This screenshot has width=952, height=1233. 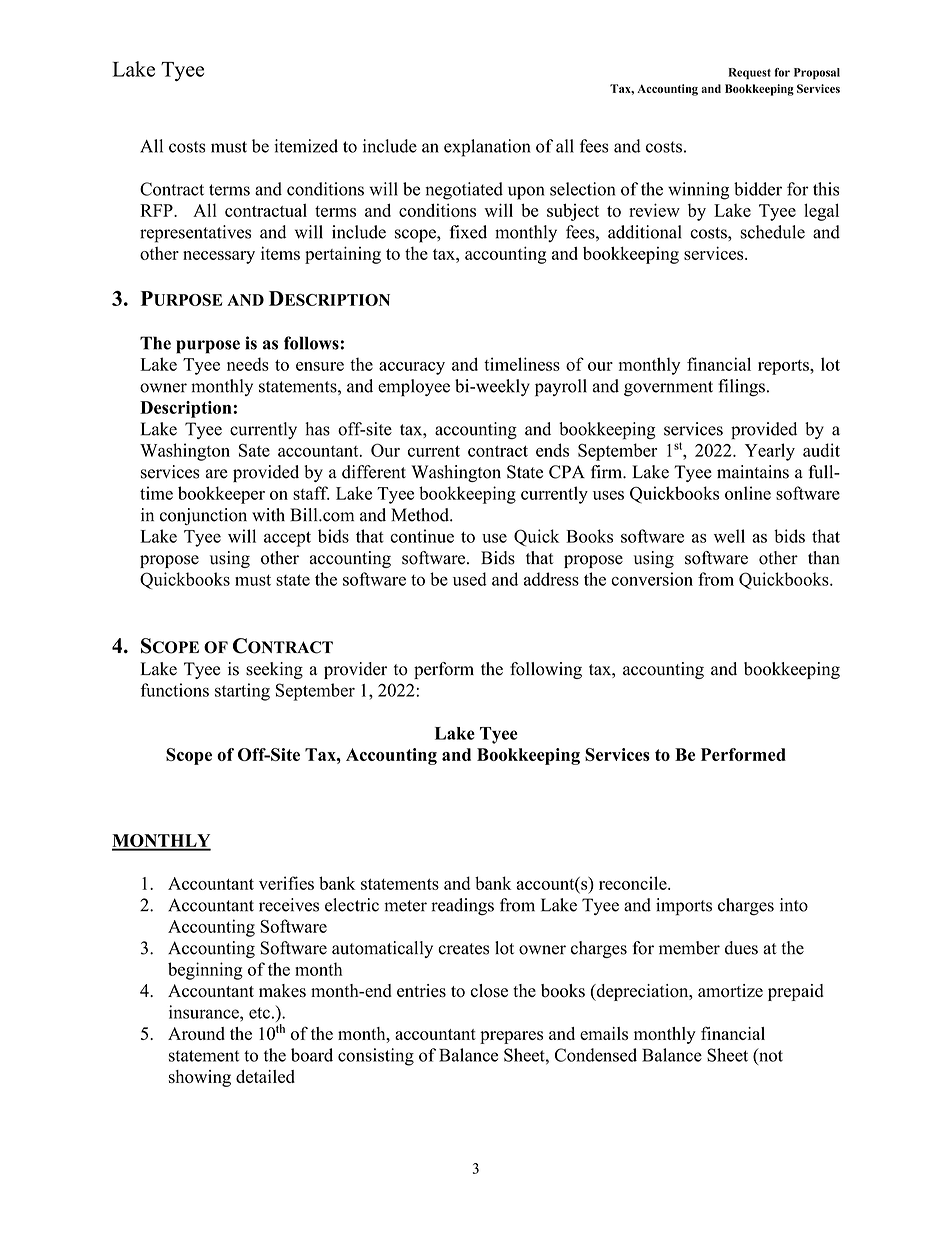 I want to click on itemized, so click(x=306, y=146).
